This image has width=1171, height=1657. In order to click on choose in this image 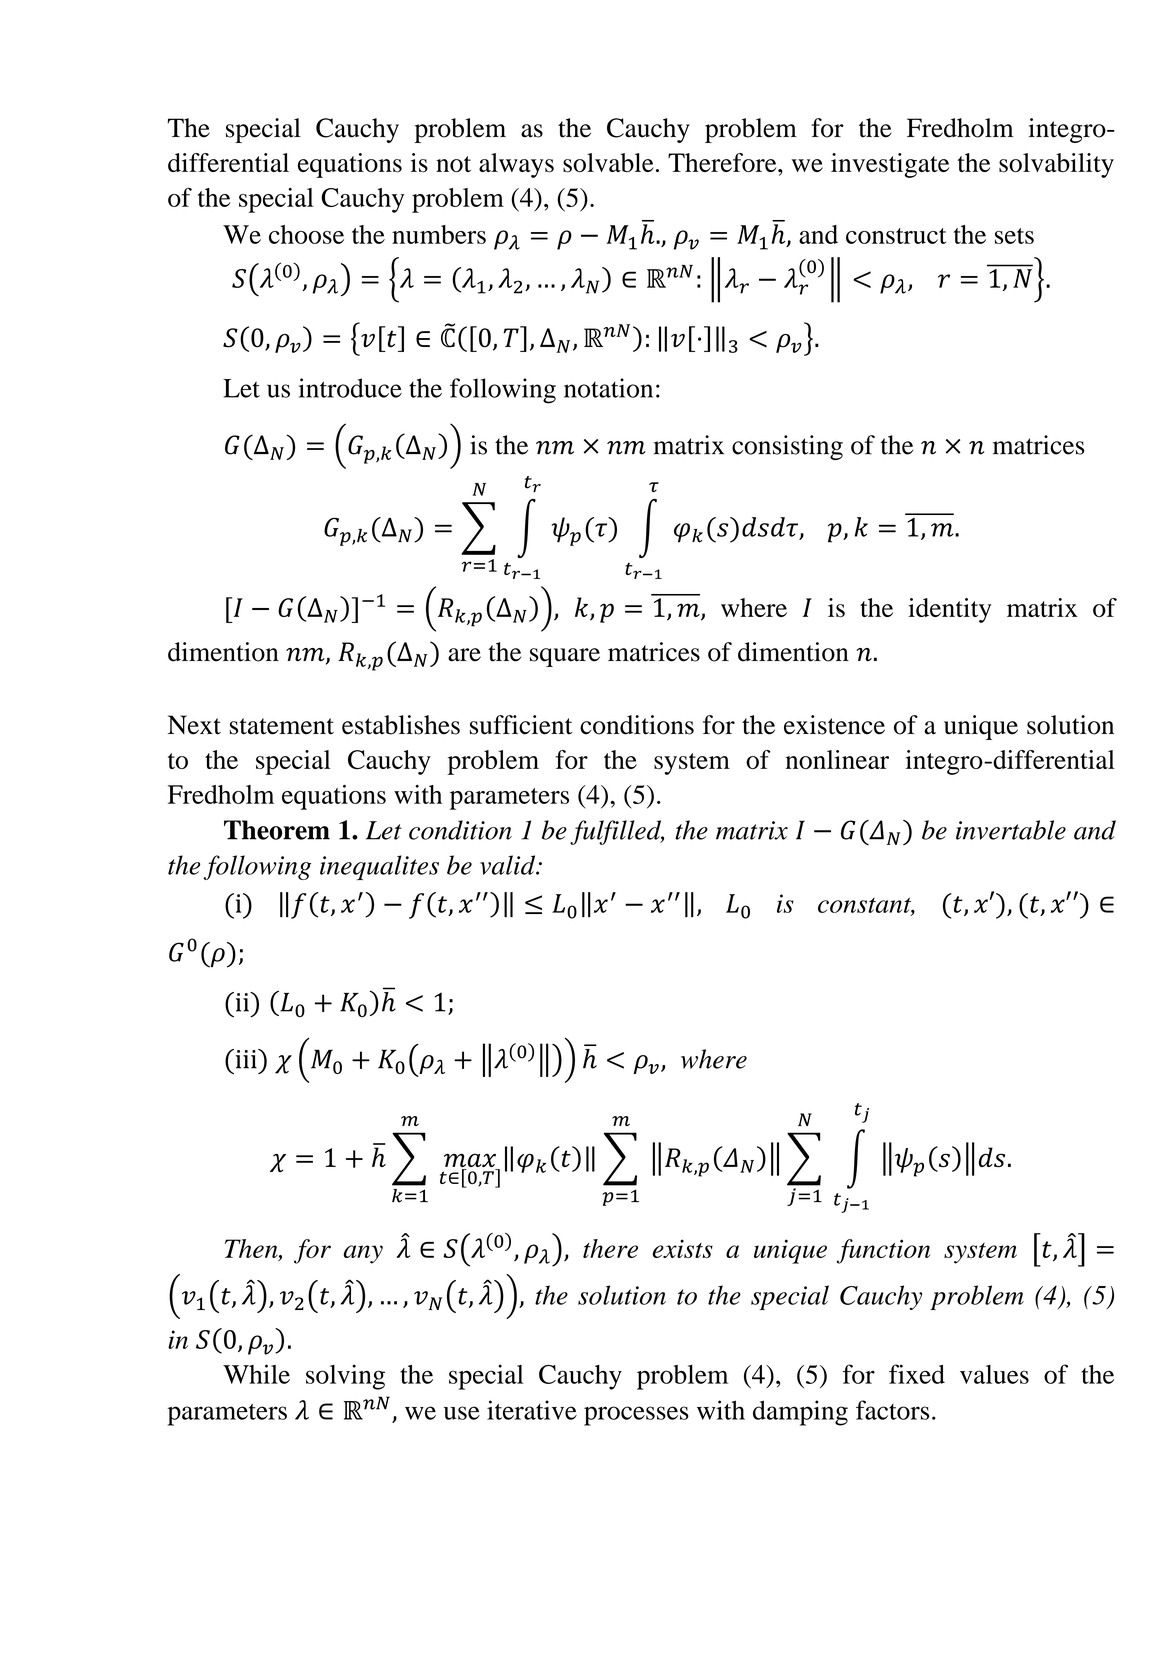, I will do `click(306, 234)`.
